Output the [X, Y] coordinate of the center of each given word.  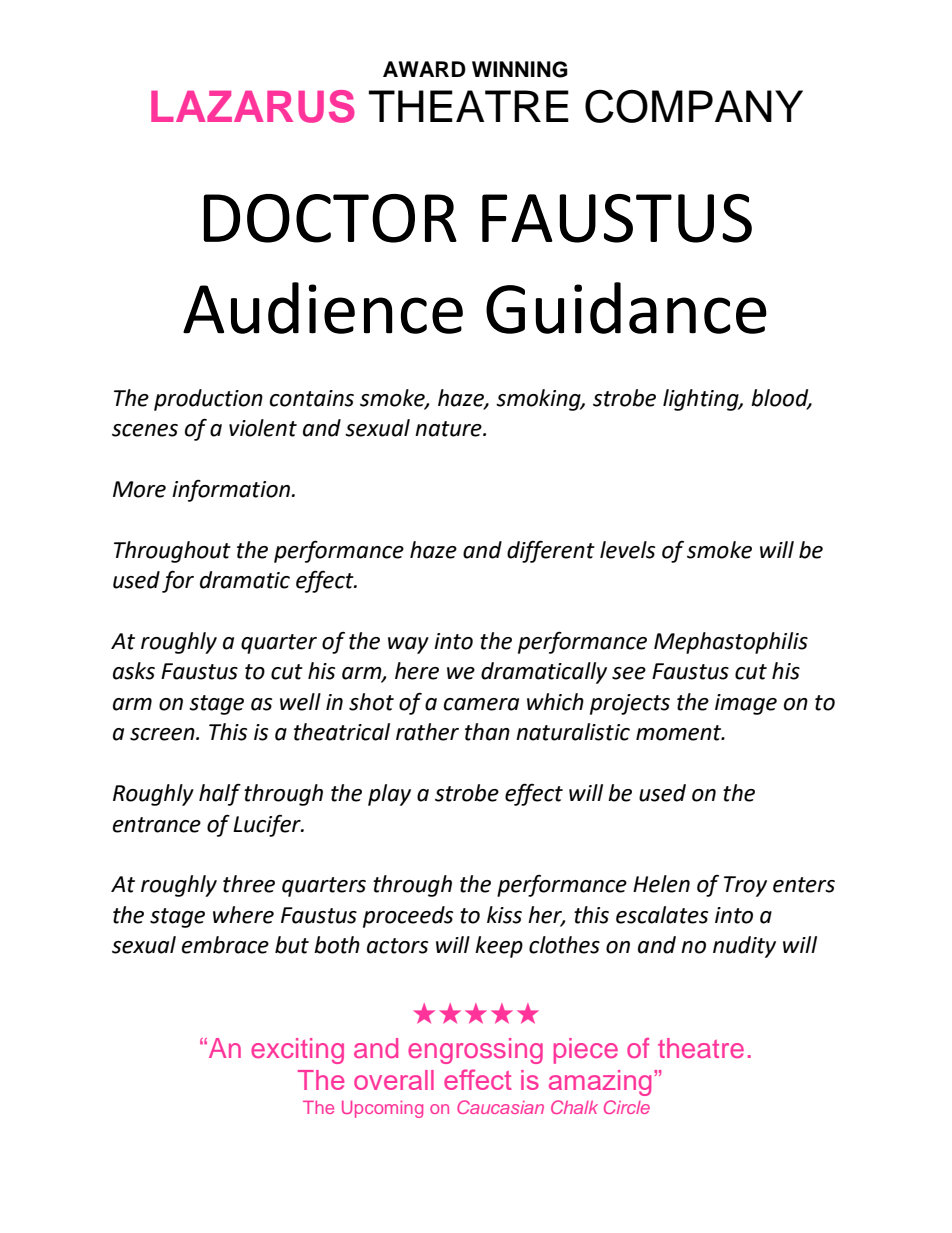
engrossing [475, 1051]
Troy [745, 886]
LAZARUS [253, 106]
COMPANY [694, 106]
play [389, 795]
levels [627, 550]
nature [449, 429]
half [220, 794]
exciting [297, 1051]
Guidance [626, 308]
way [408, 645]
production [208, 400]
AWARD [424, 69]
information [232, 490]
